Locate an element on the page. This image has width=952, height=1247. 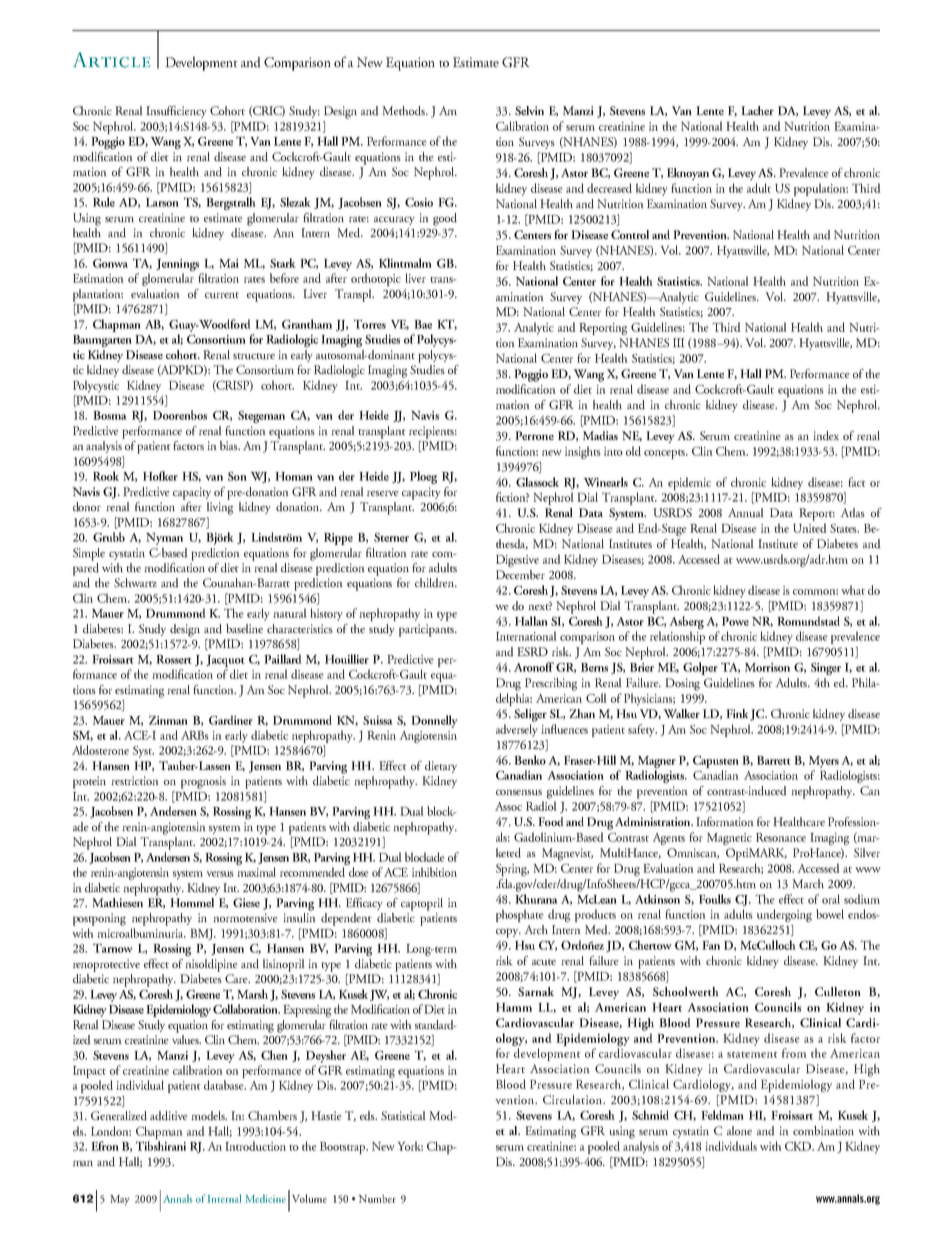
baseline is located at coordinates (244, 628).
